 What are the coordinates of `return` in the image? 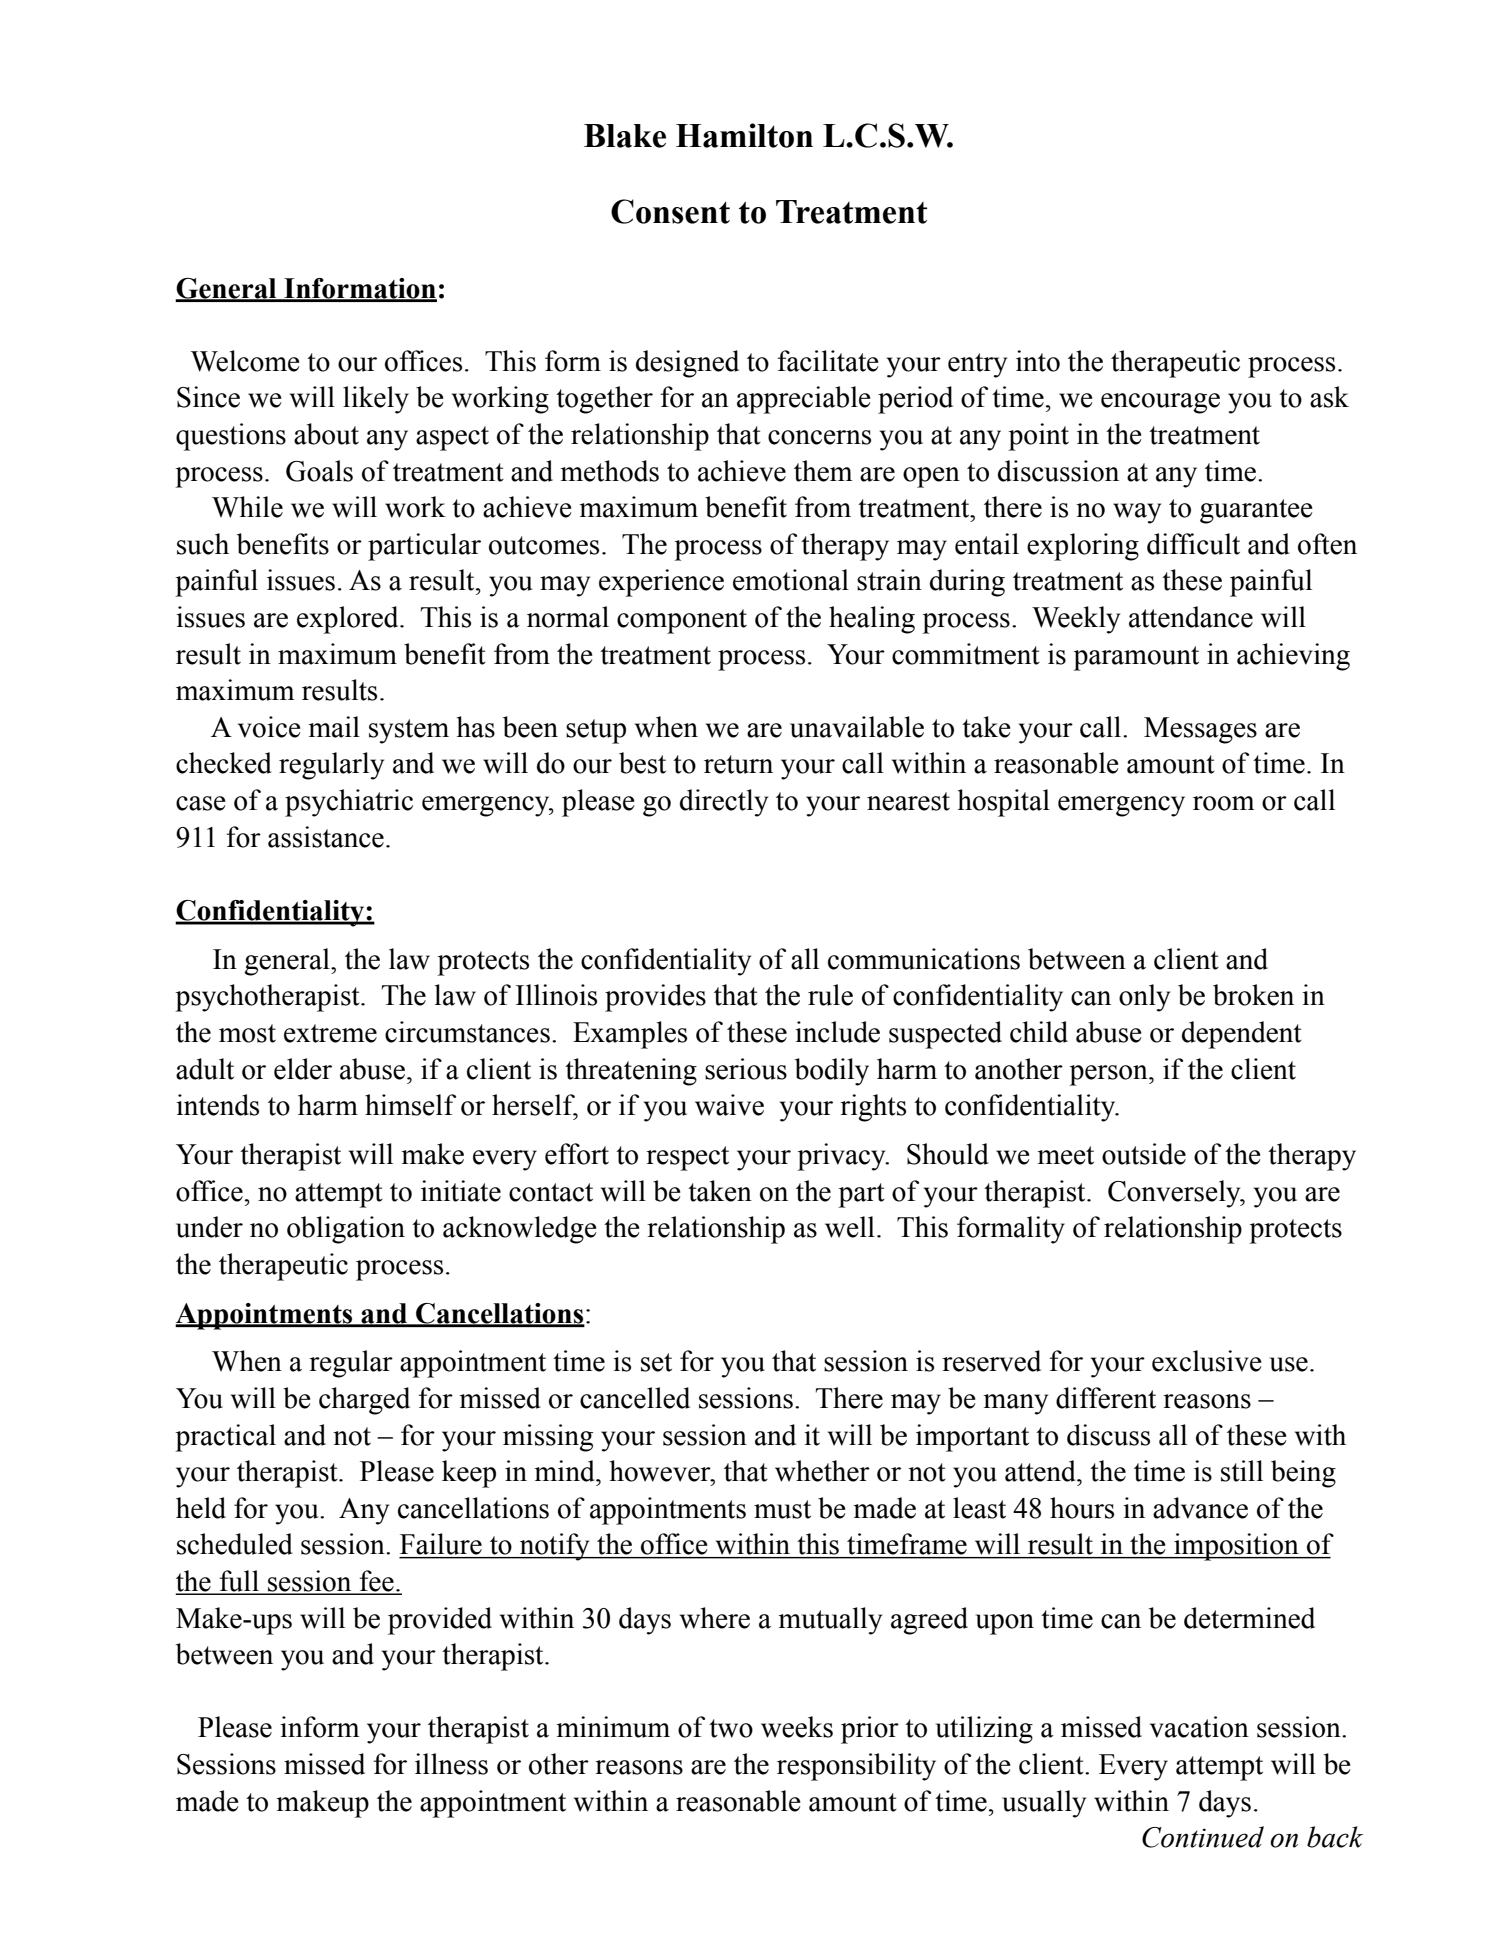 It's located at (738, 764).
